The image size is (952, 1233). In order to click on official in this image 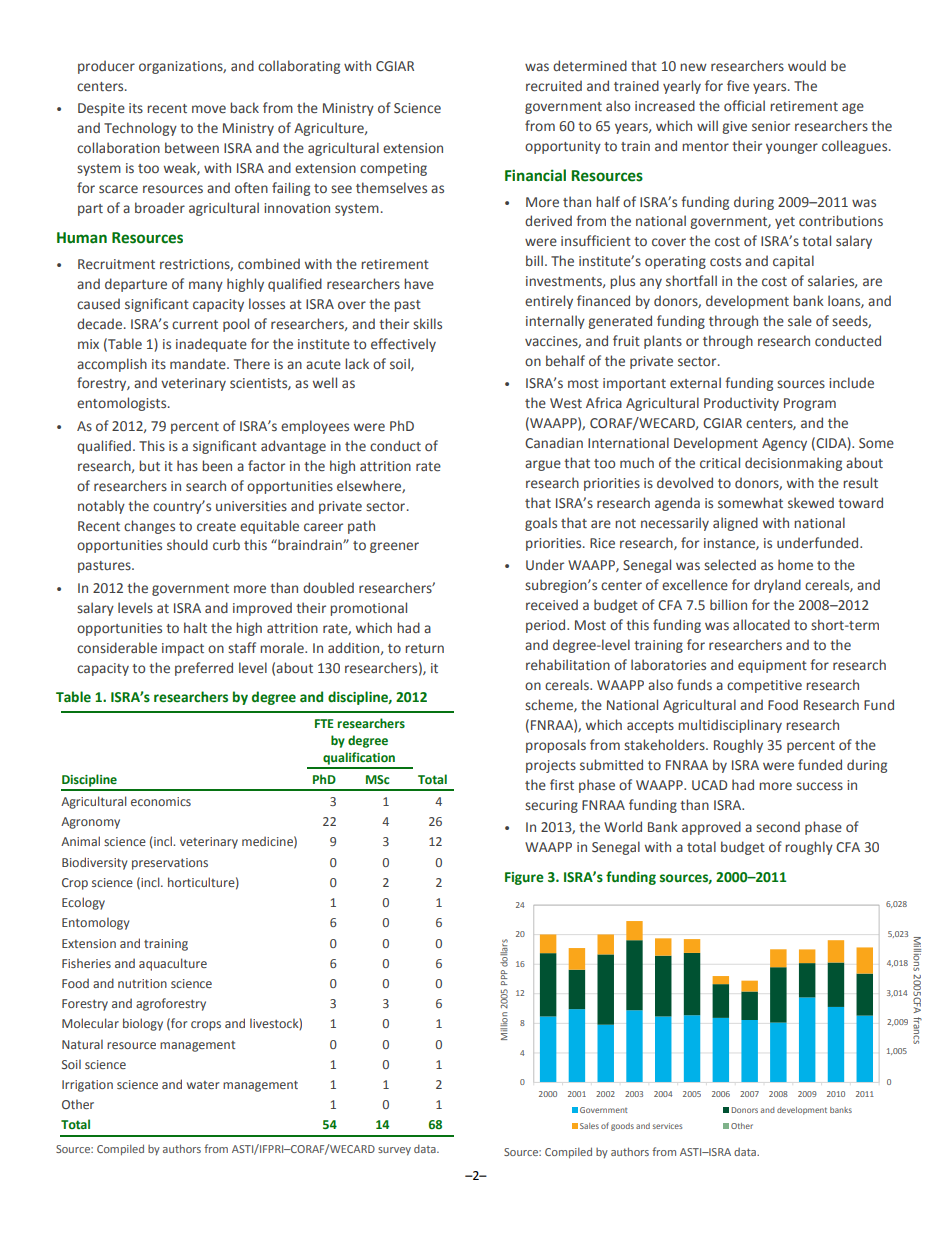, I will do `click(744, 105)`.
